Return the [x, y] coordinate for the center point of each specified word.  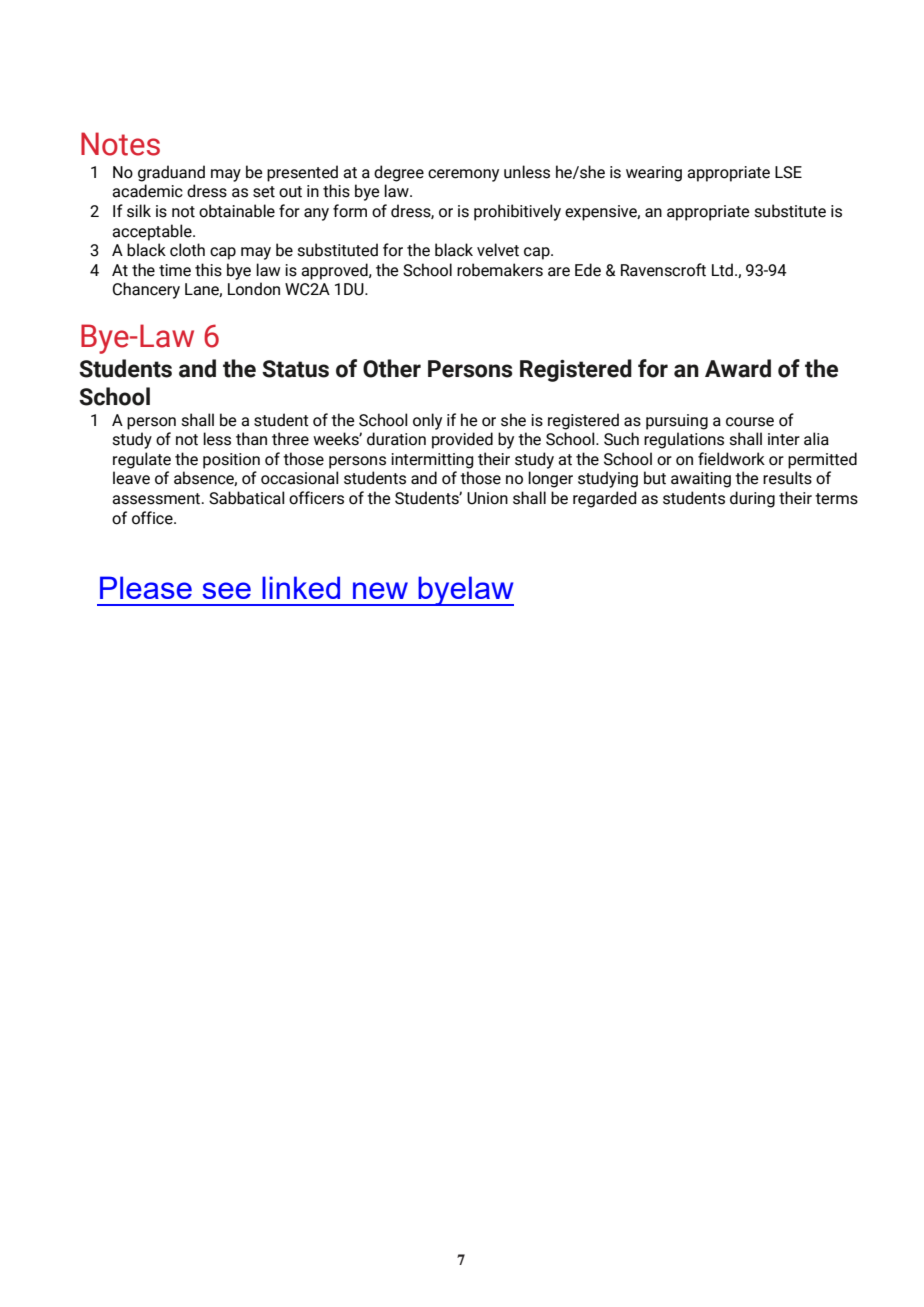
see [226, 590]
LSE [788, 172]
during [752, 499]
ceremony [463, 175]
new [380, 590]
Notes [120, 144]
